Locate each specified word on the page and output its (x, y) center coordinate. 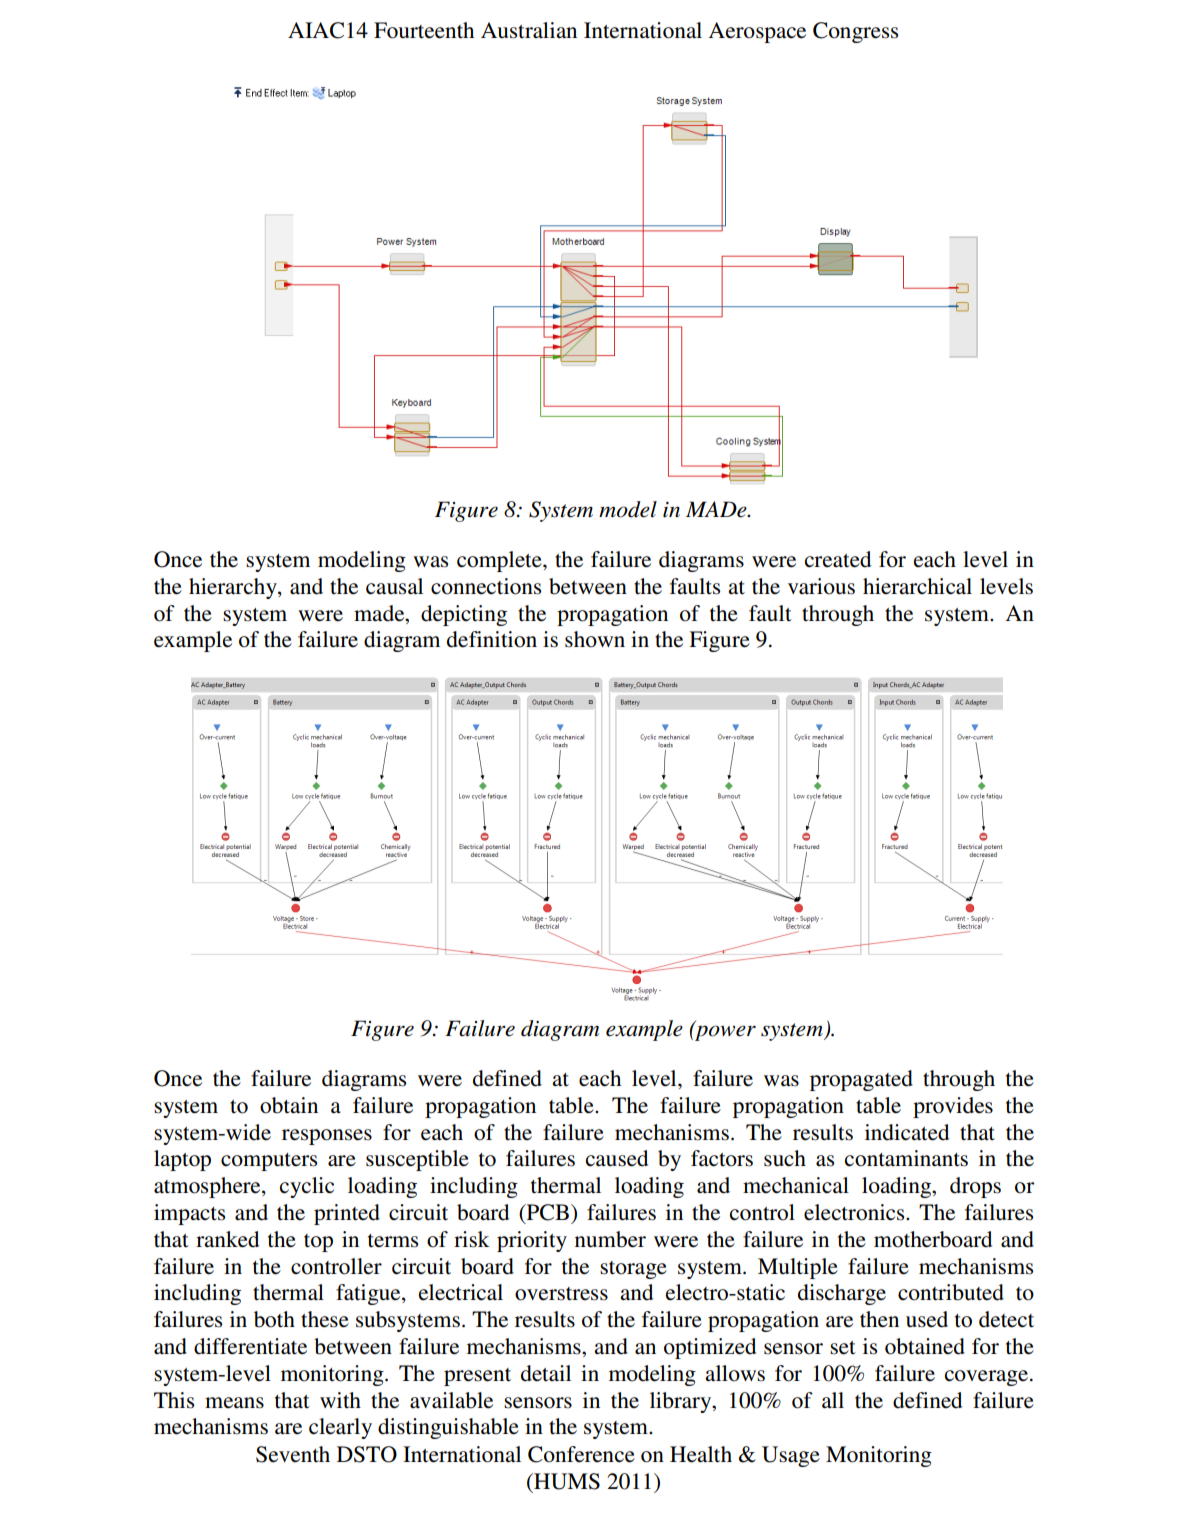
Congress (855, 32)
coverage (988, 1378)
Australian (529, 30)
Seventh (293, 1454)
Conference (581, 1454)
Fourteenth (424, 30)
